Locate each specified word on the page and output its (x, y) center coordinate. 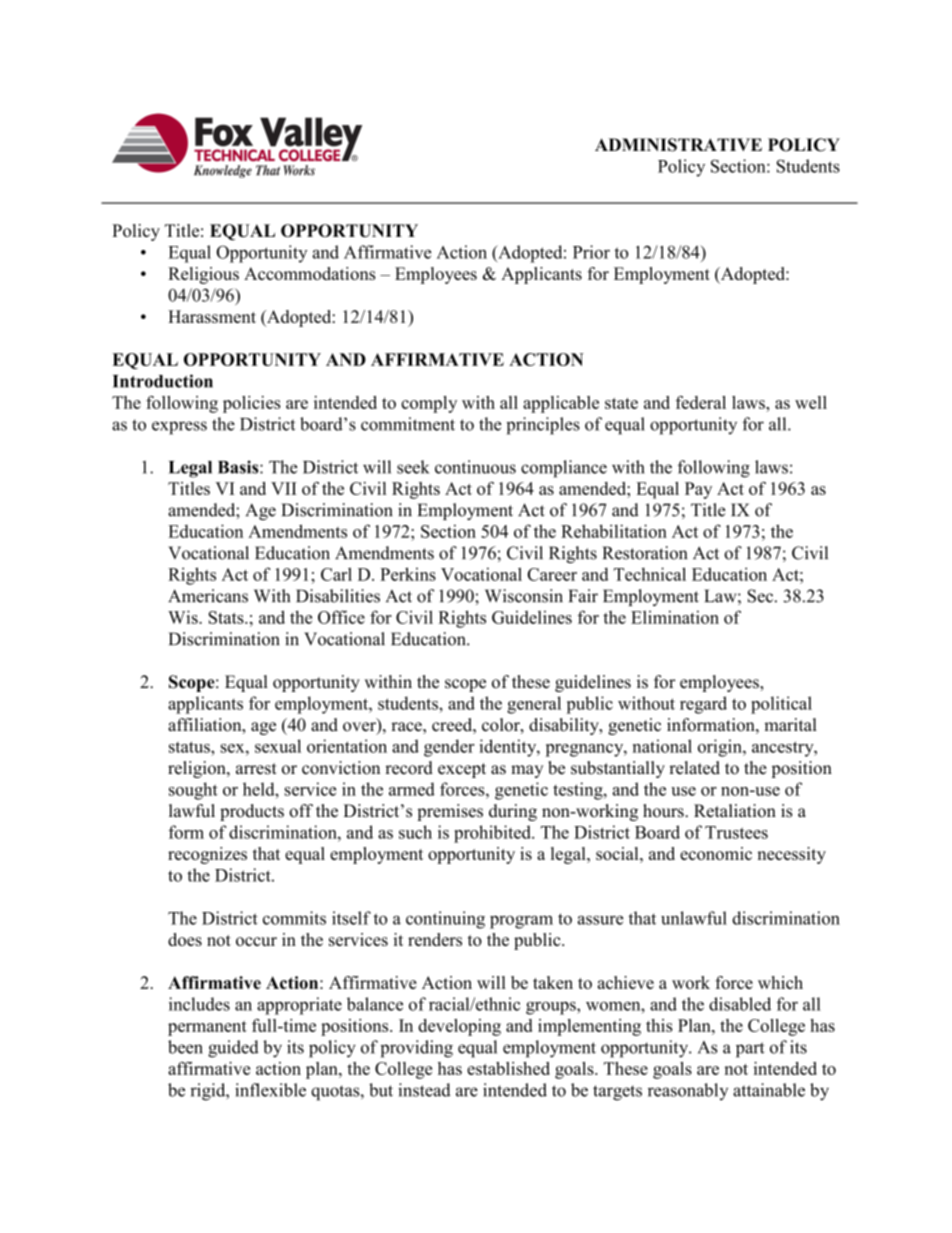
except (462, 770)
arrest (256, 769)
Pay (698, 490)
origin (721, 748)
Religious (203, 275)
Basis (239, 467)
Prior (591, 252)
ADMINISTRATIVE (678, 145)
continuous (475, 467)
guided (233, 1049)
